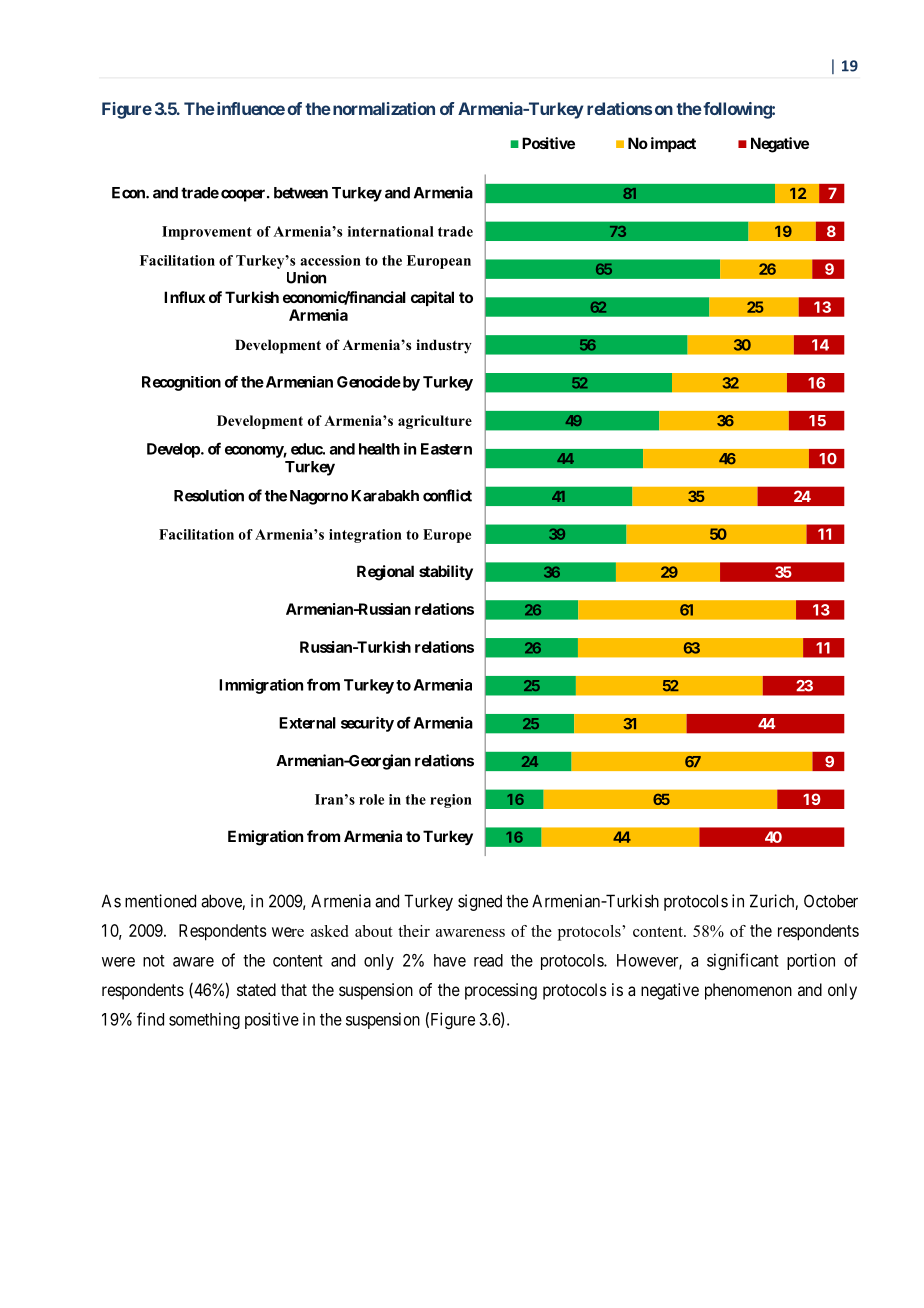 Image resolution: width=924 pixels, height=1308 pixels. Describe the element at coordinates (748, 991) in the document. I see `phenomenon` at that location.
